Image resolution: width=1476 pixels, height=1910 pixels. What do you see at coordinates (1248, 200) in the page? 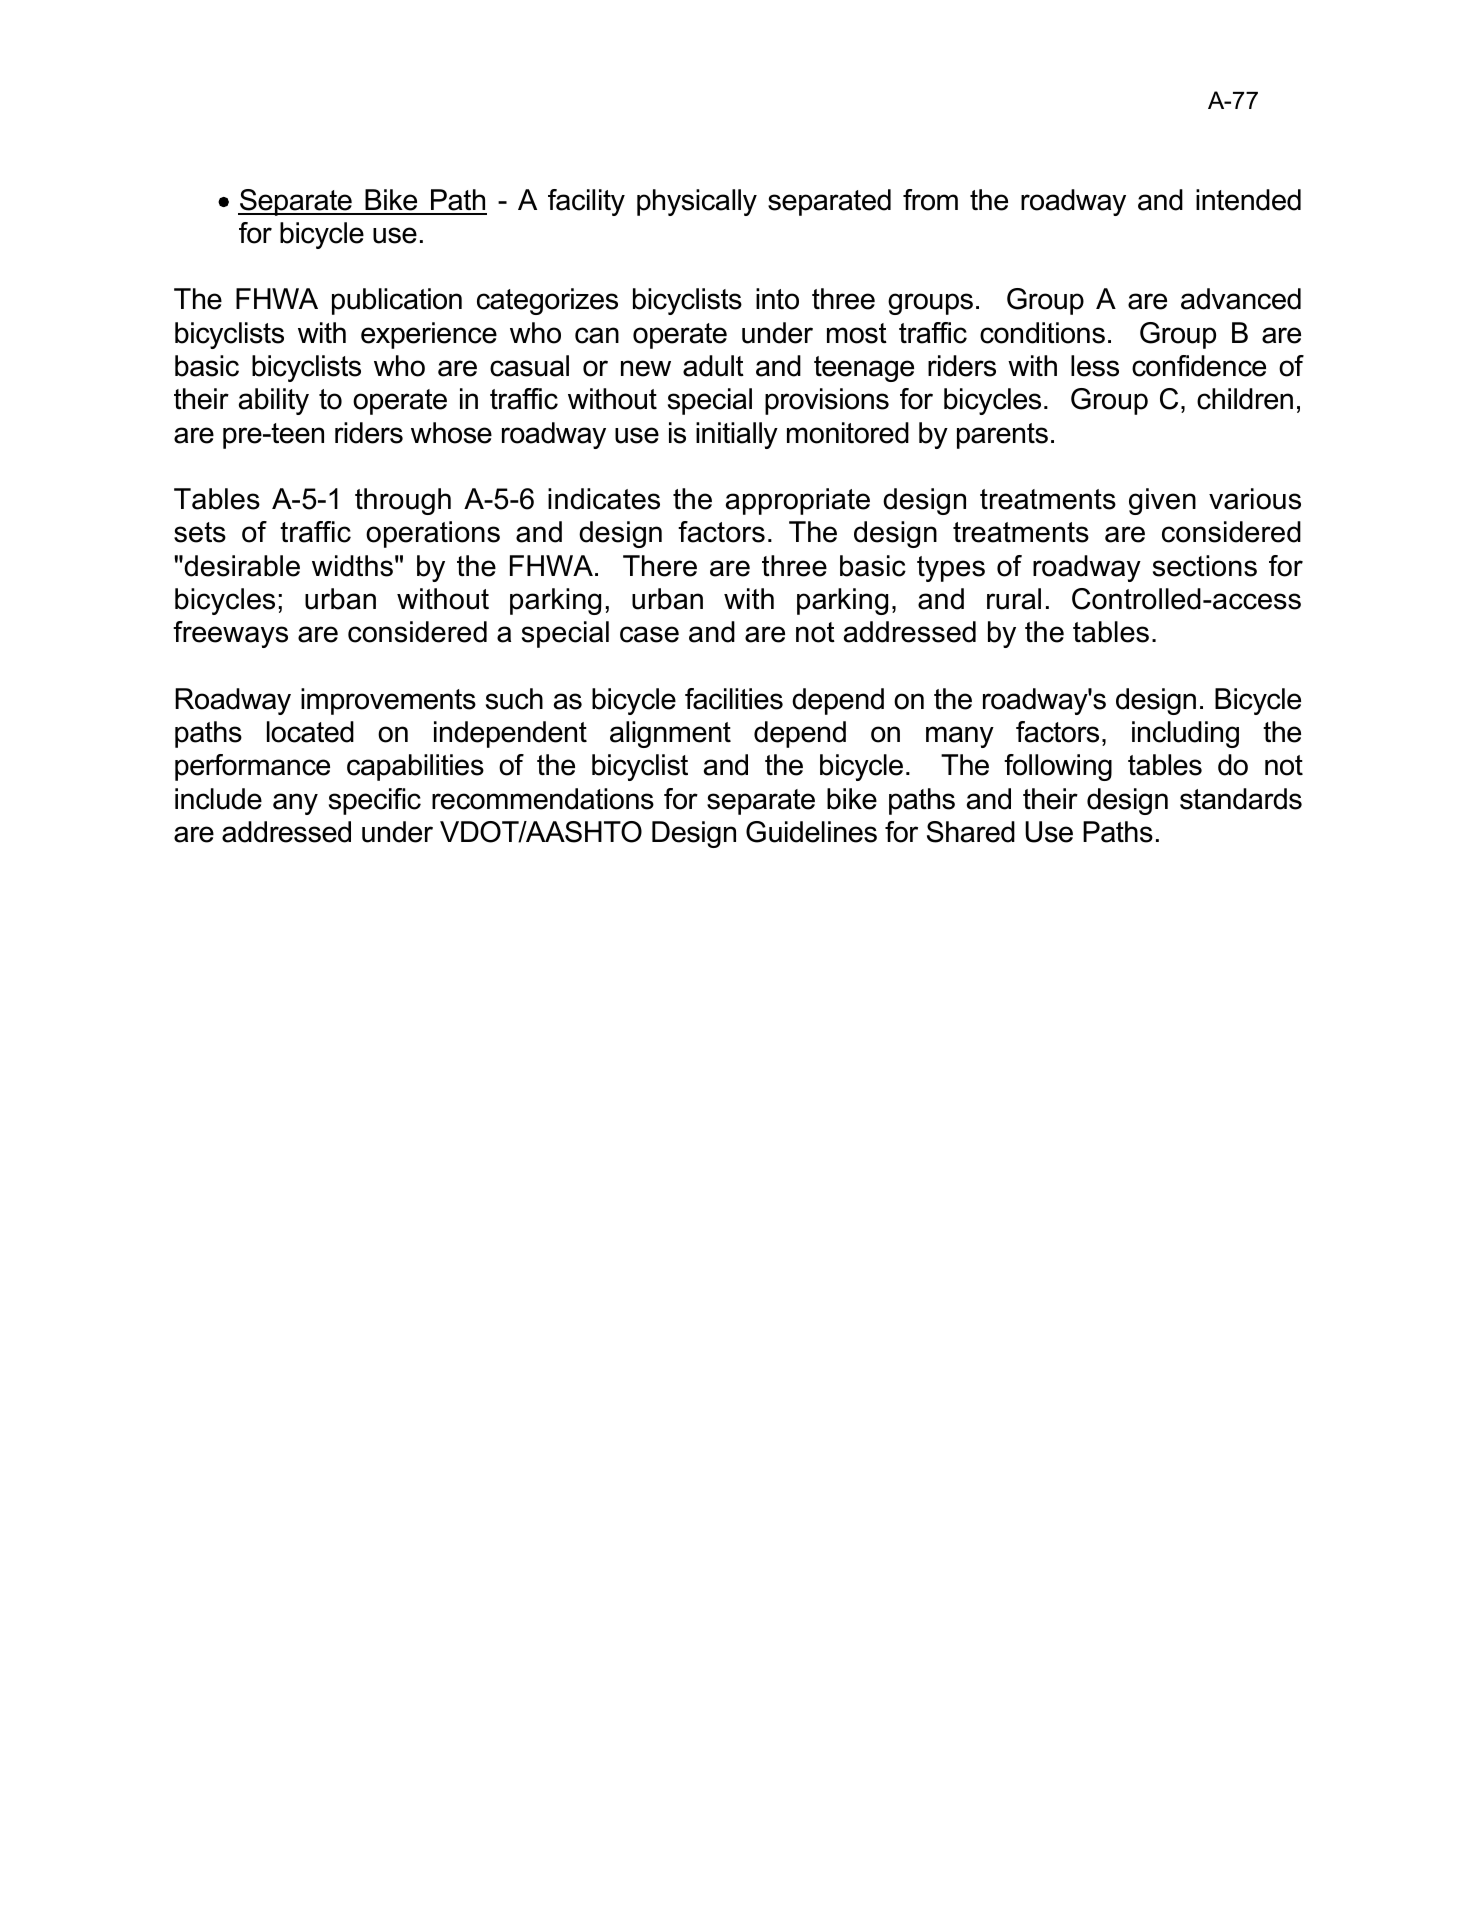
I see `intended` at bounding box center [1248, 200].
